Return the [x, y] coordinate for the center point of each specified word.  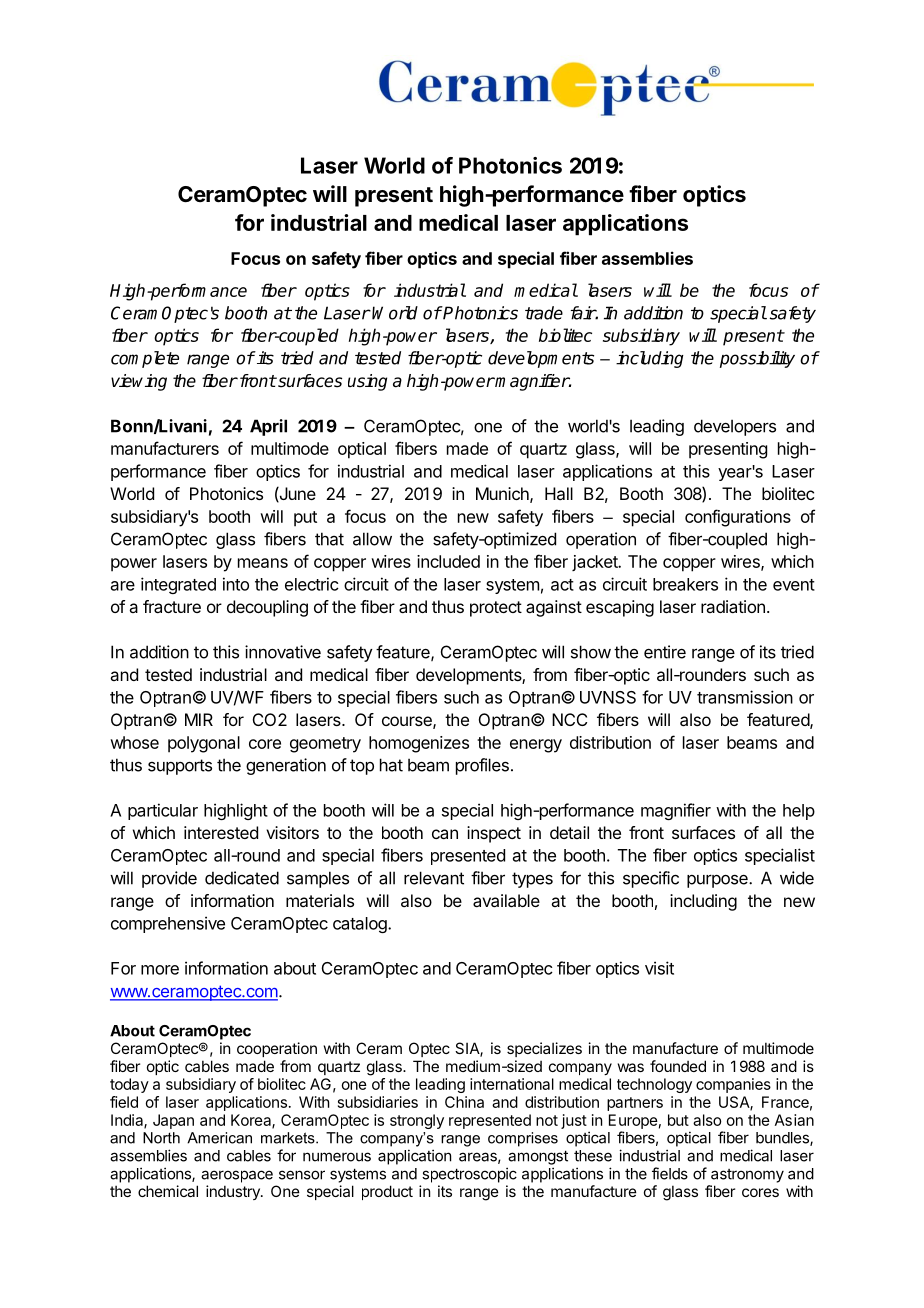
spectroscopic [469, 1175]
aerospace [237, 1176]
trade [544, 313]
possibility [757, 359]
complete [145, 359]
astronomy [747, 1176]
